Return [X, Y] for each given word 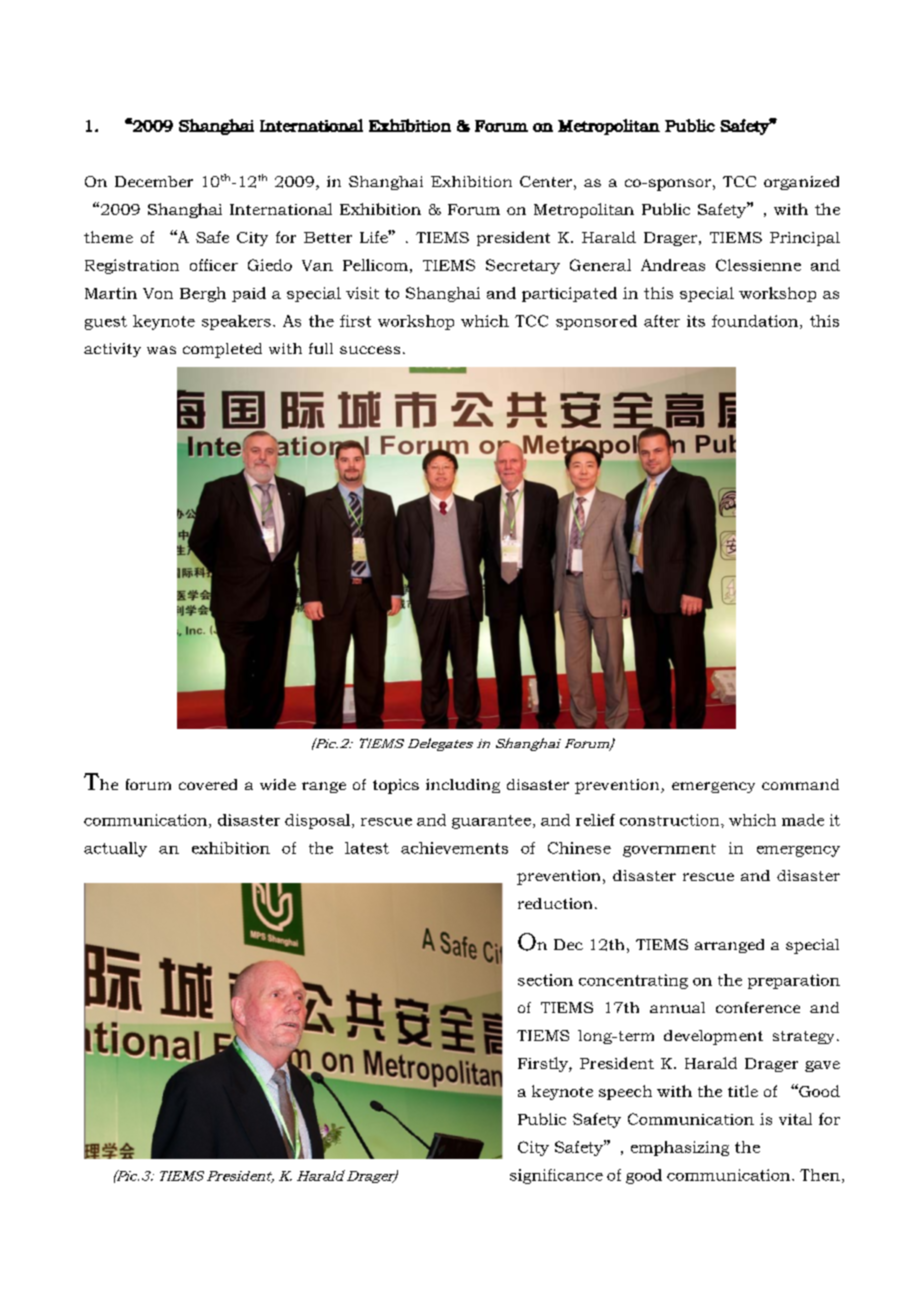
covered [208, 784]
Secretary [523, 266]
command [800, 784]
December [154, 181]
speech [625, 1092]
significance [556, 1176]
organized [801, 183]
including [463, 786]
